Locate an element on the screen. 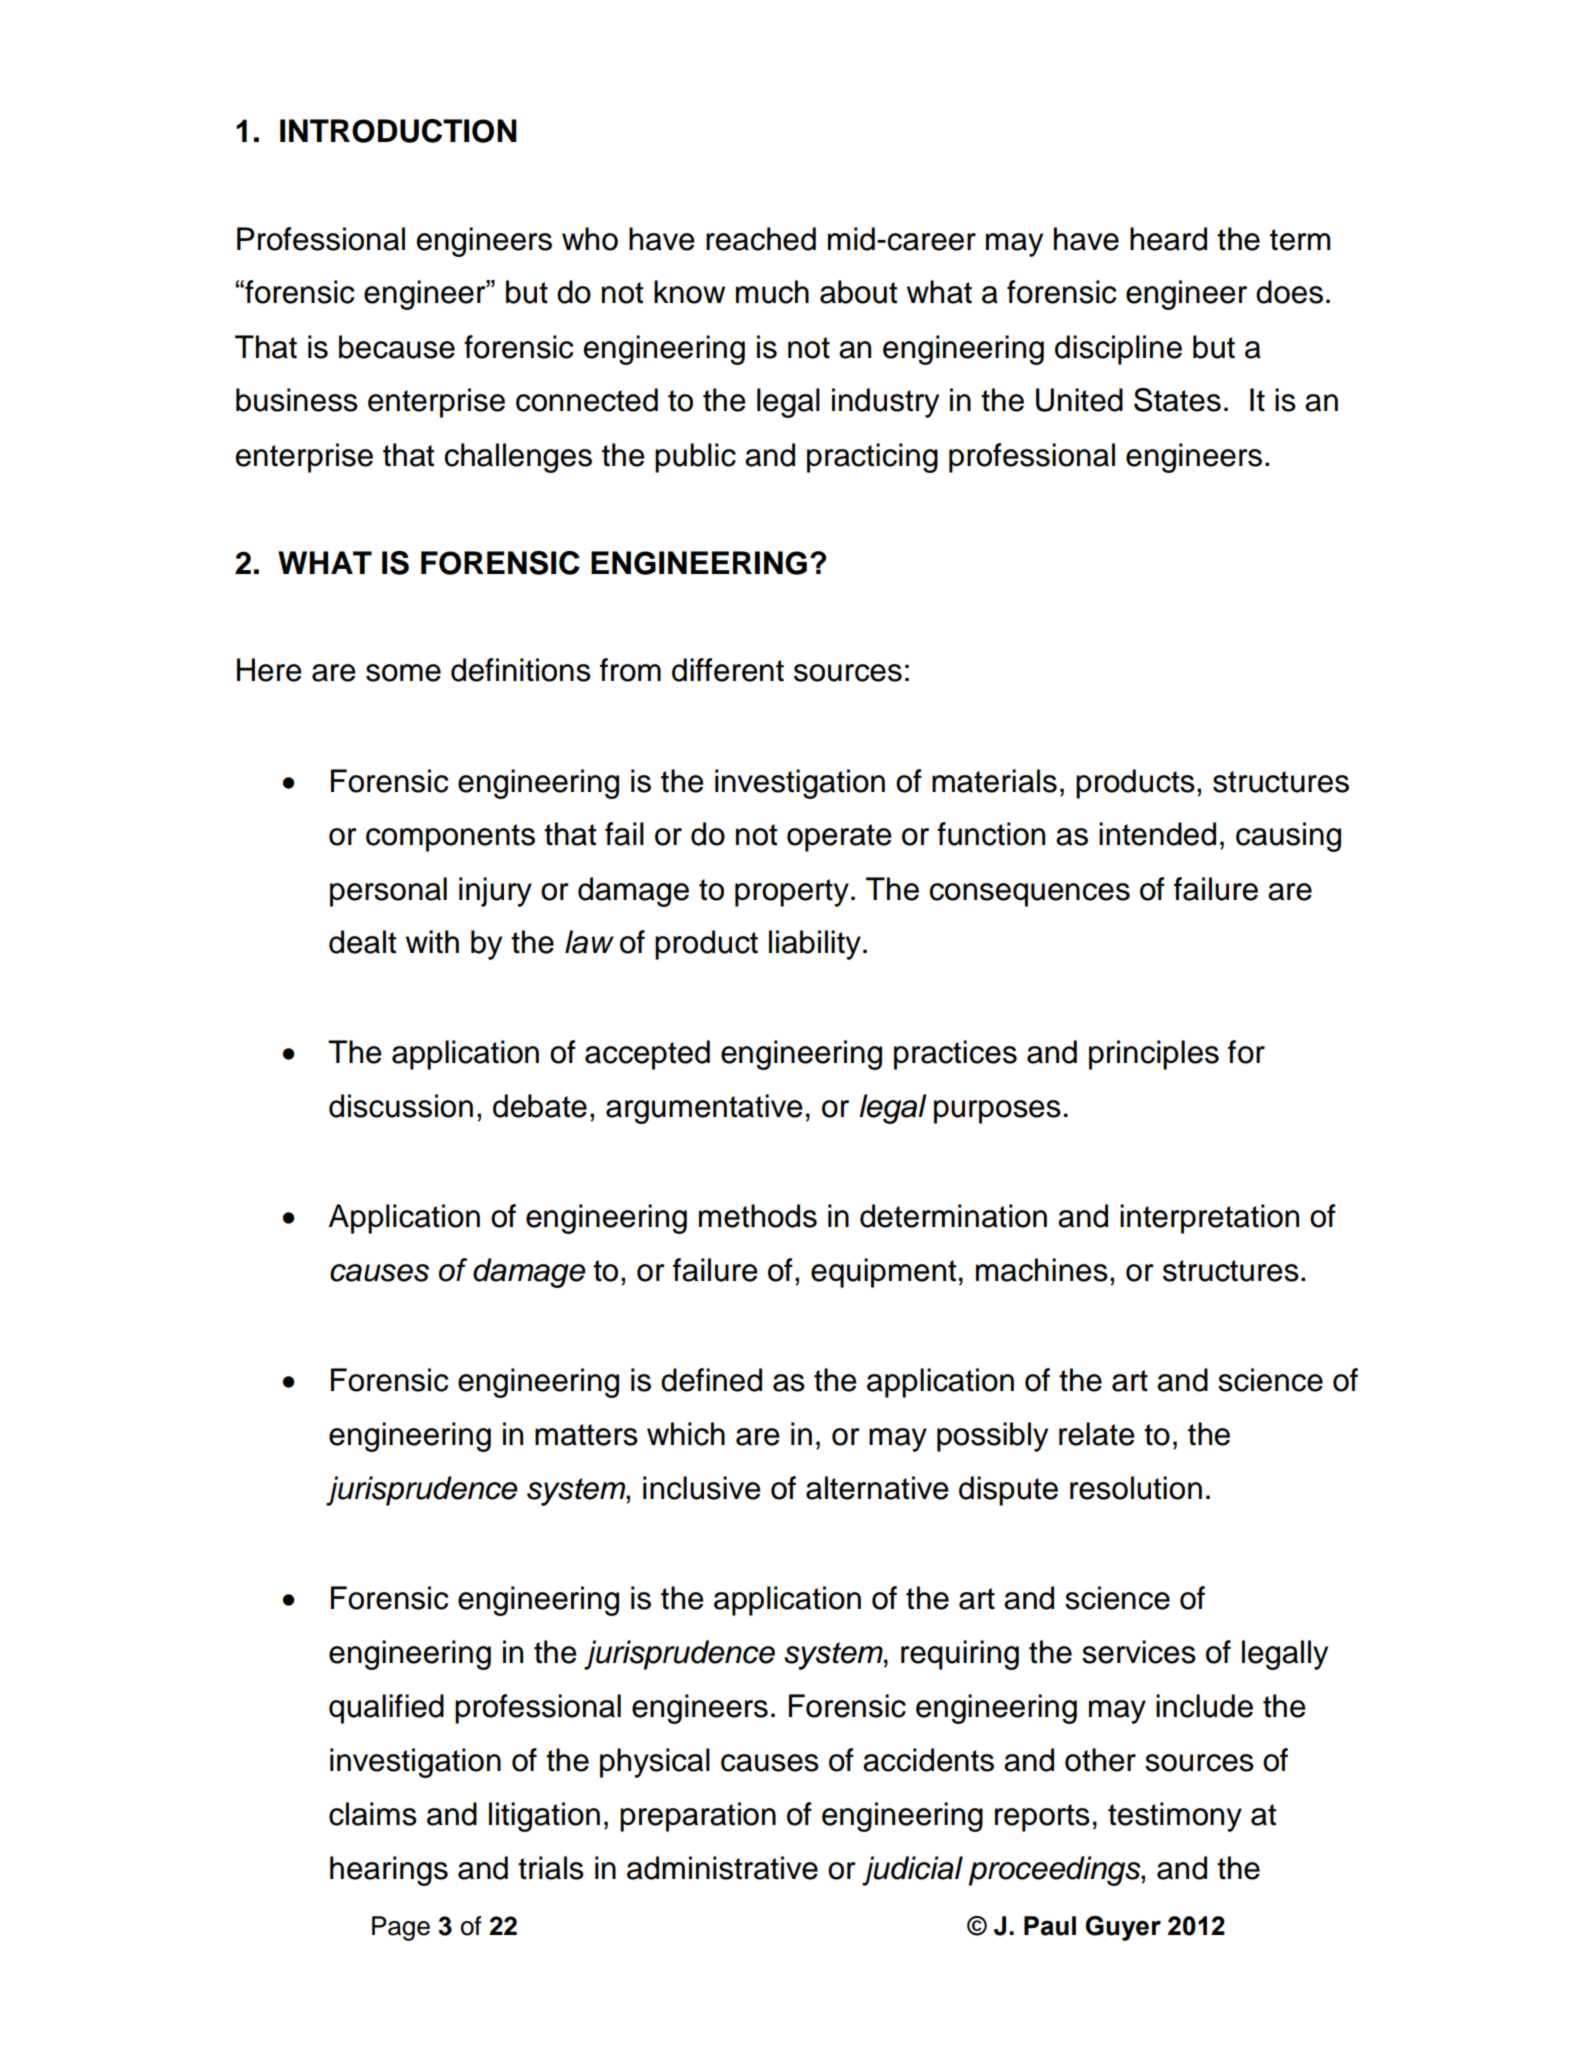 The image size is (1596, 2065). property is located at coordinates (792, 893).
